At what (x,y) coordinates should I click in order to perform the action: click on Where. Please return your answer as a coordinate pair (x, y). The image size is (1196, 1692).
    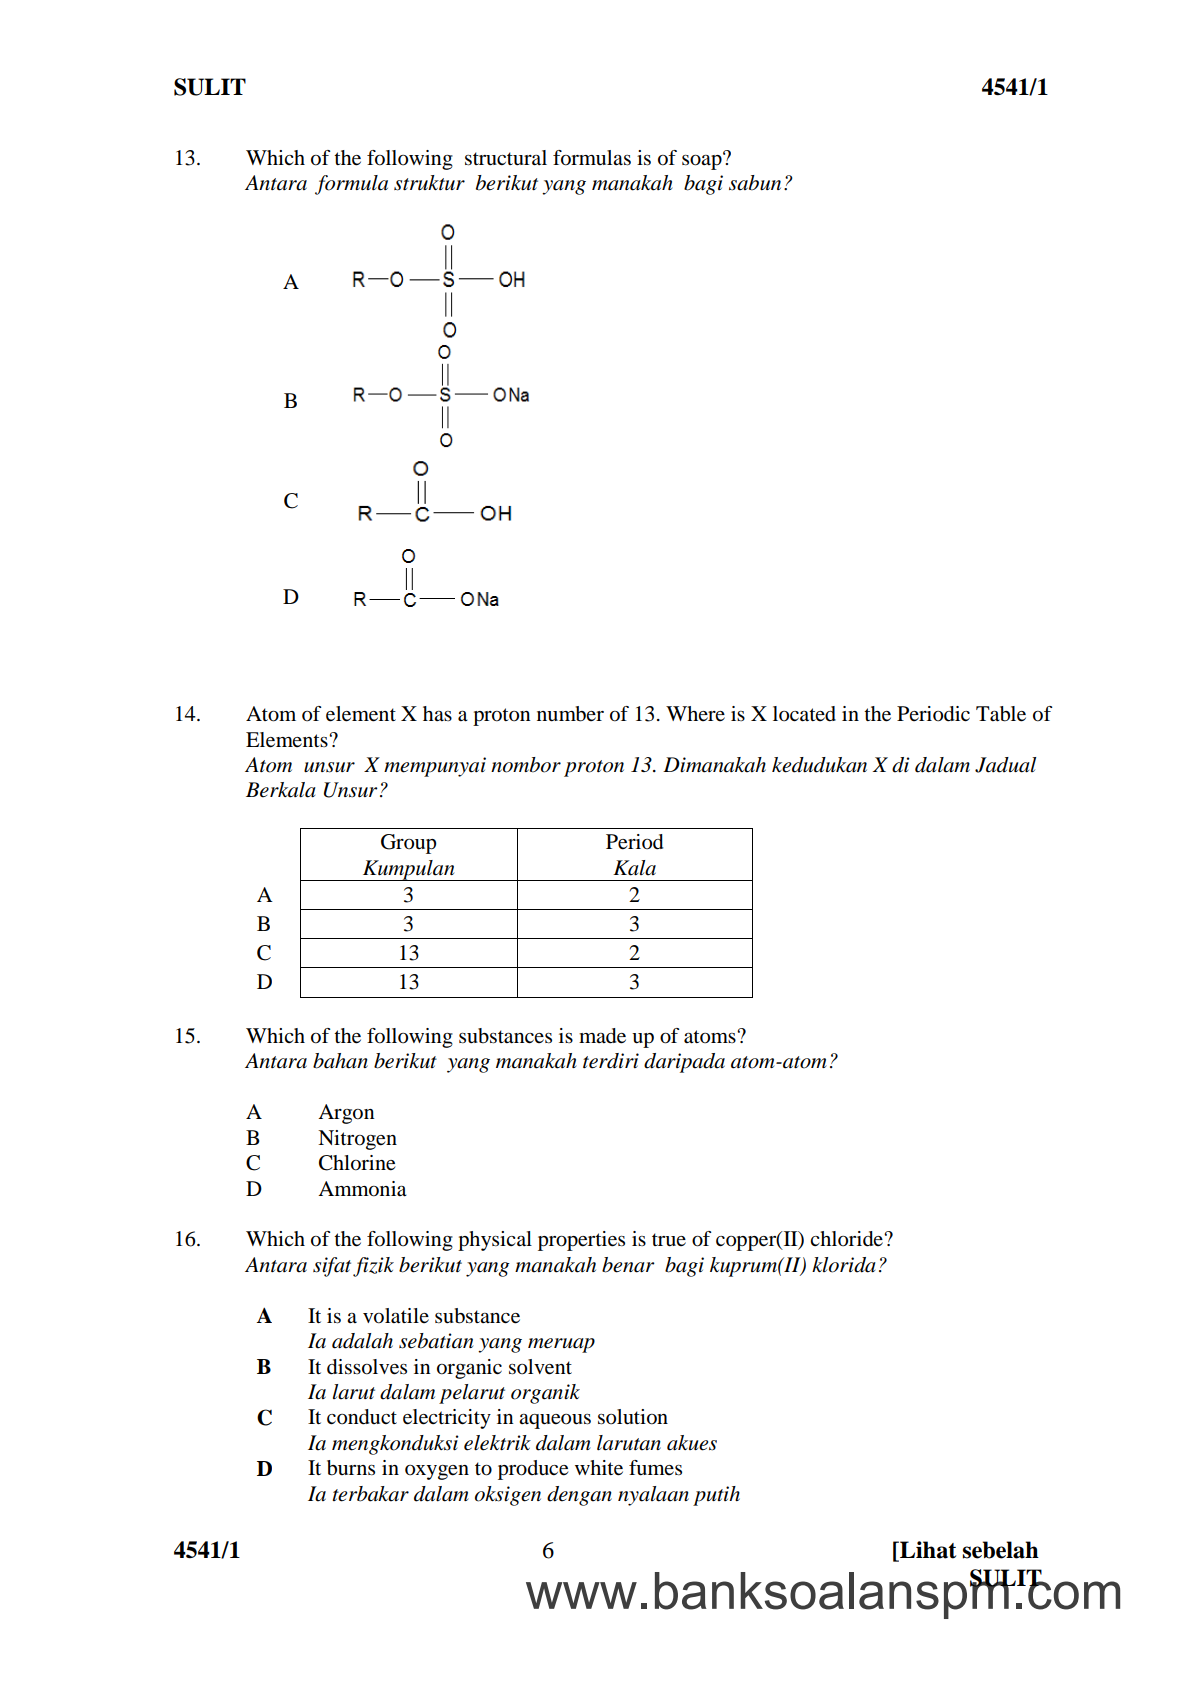
    Looking at the image, I should click on (695, 713).
